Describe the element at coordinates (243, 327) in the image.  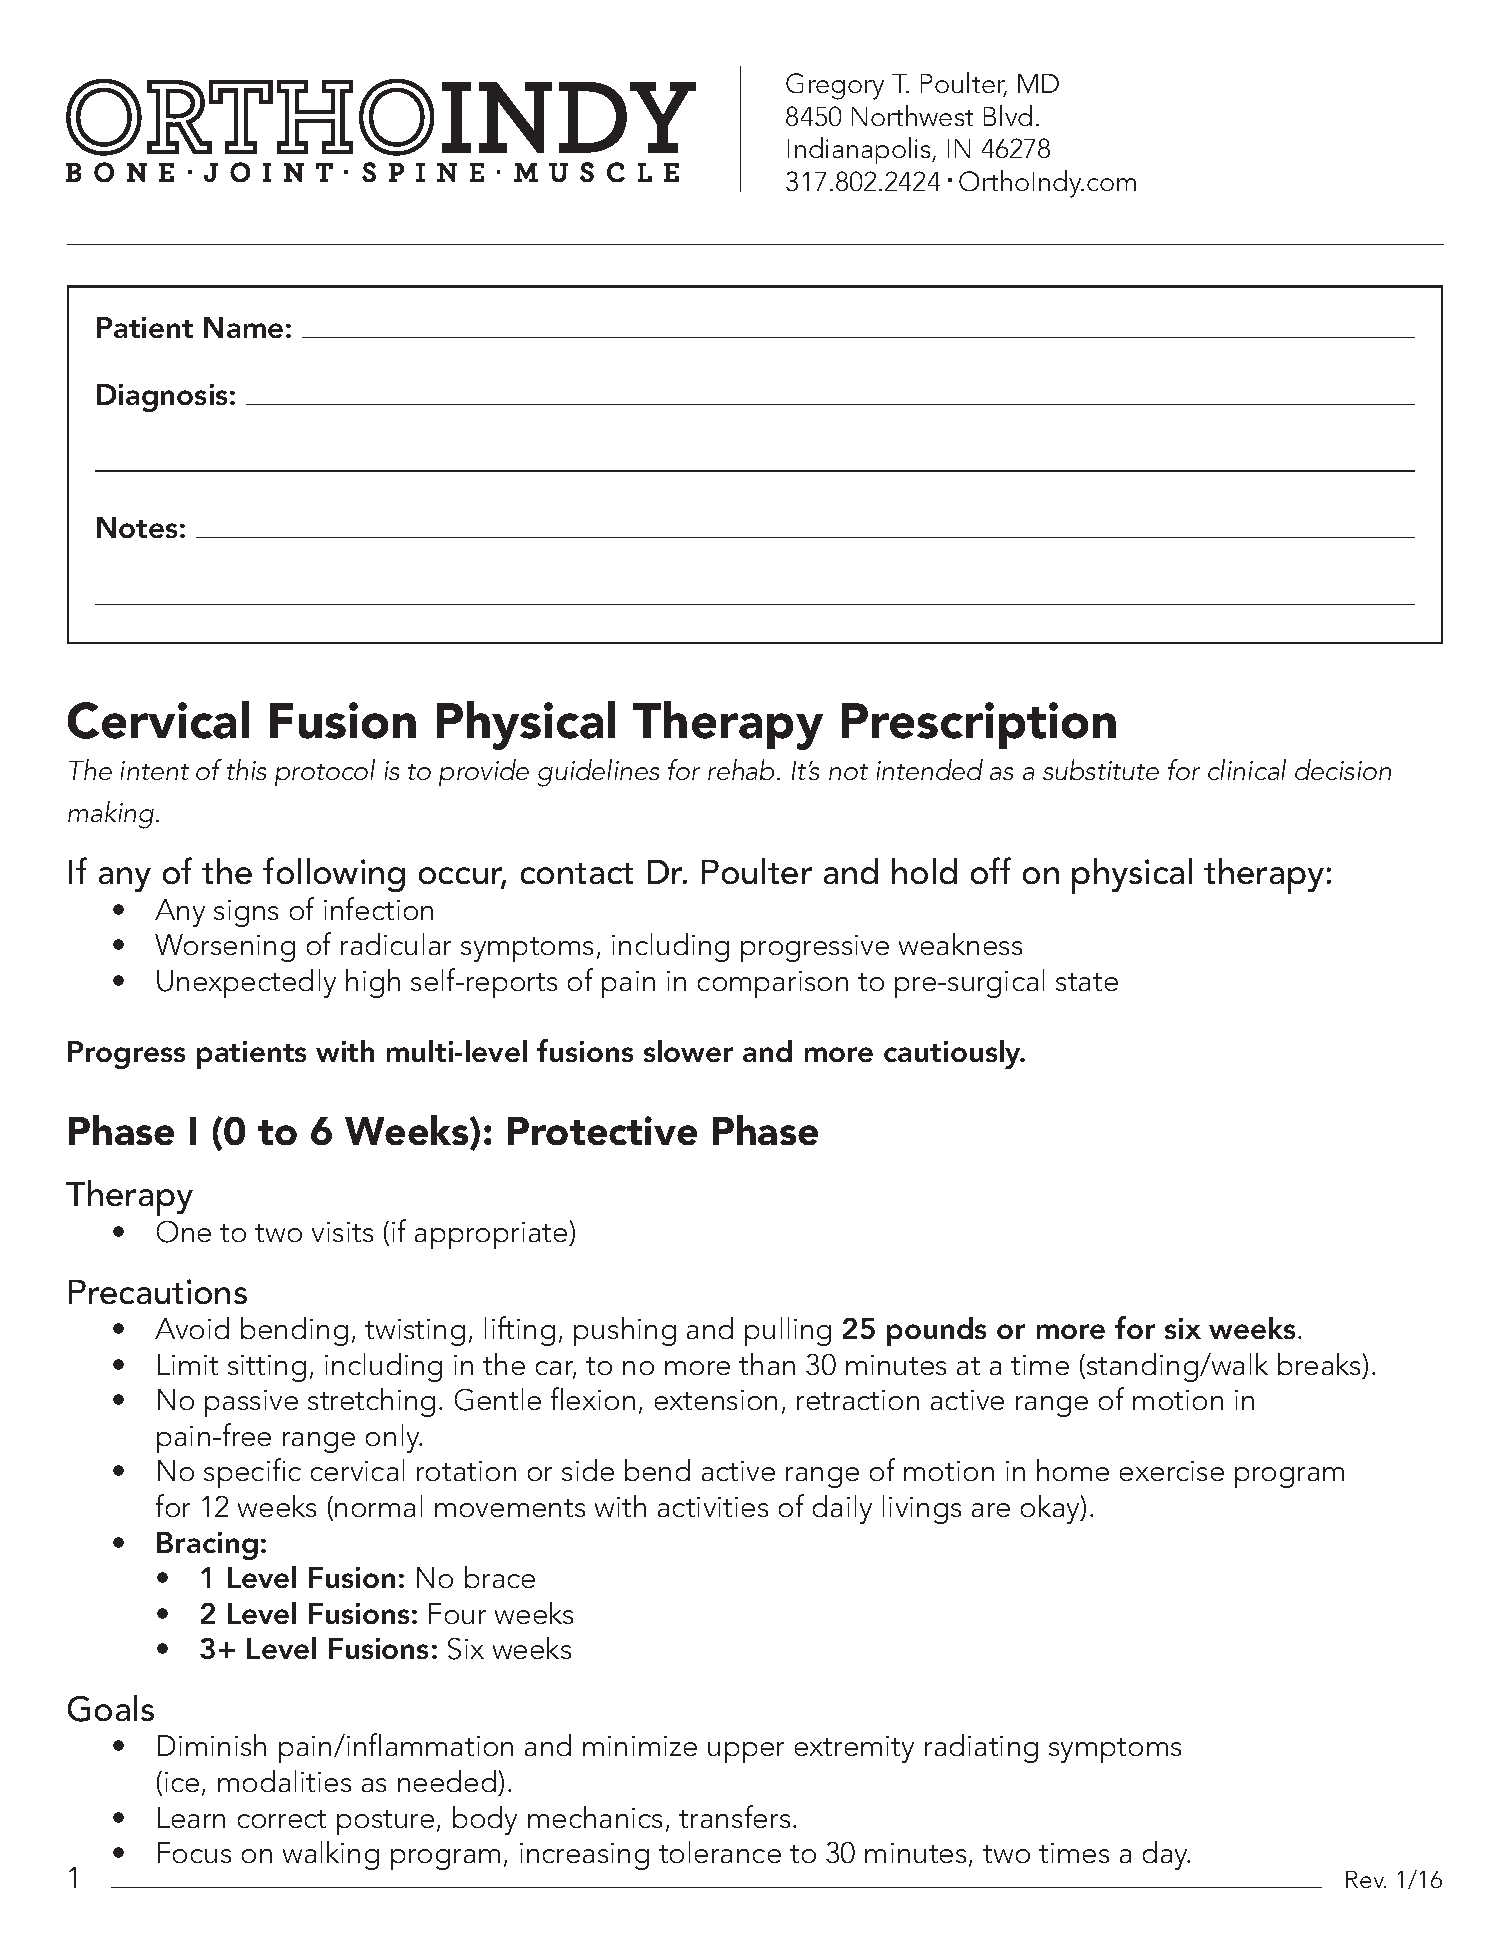
I see `Name` at that location.
